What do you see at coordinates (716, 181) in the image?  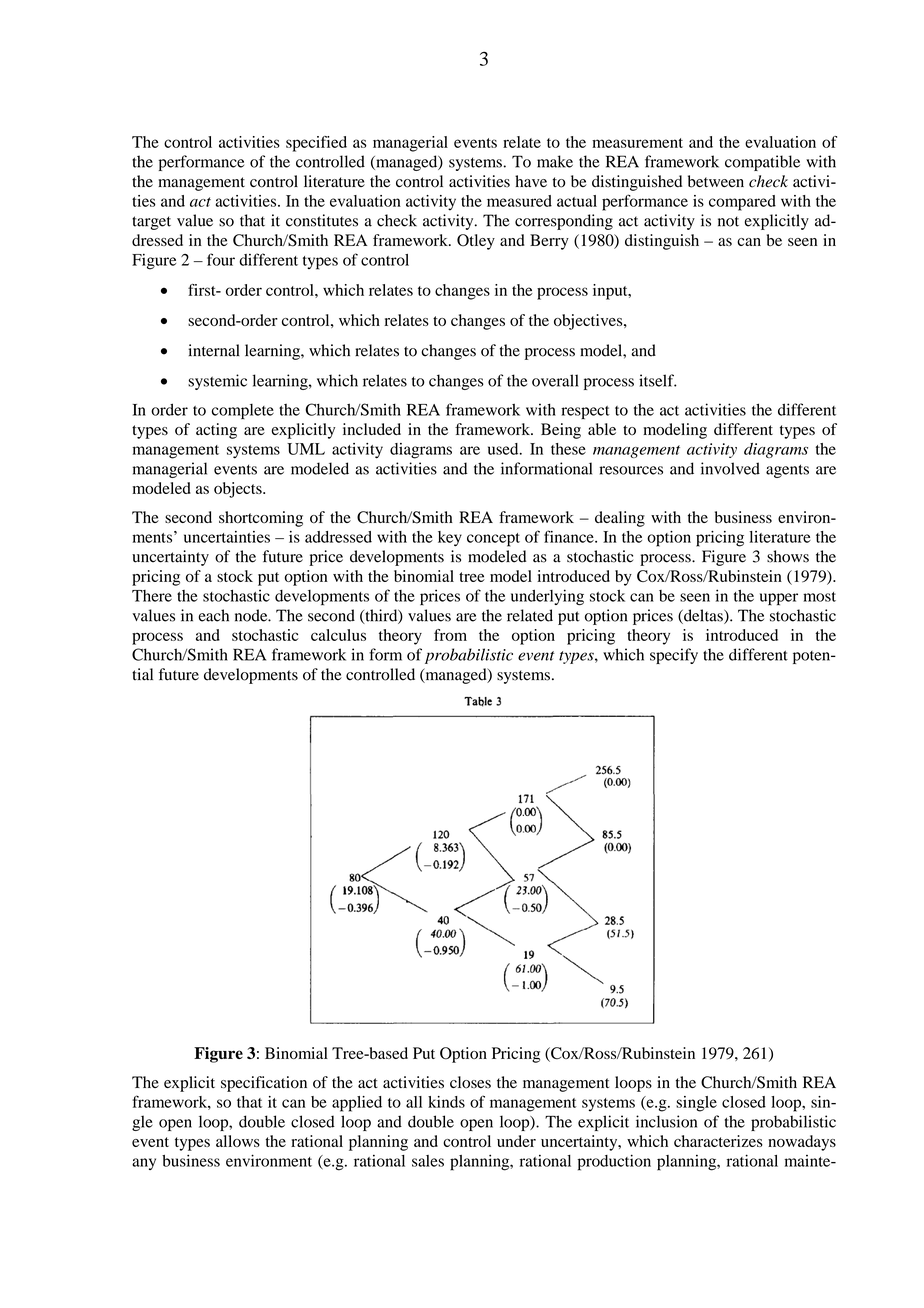 I see `between` at bounding box center [716, 181].
